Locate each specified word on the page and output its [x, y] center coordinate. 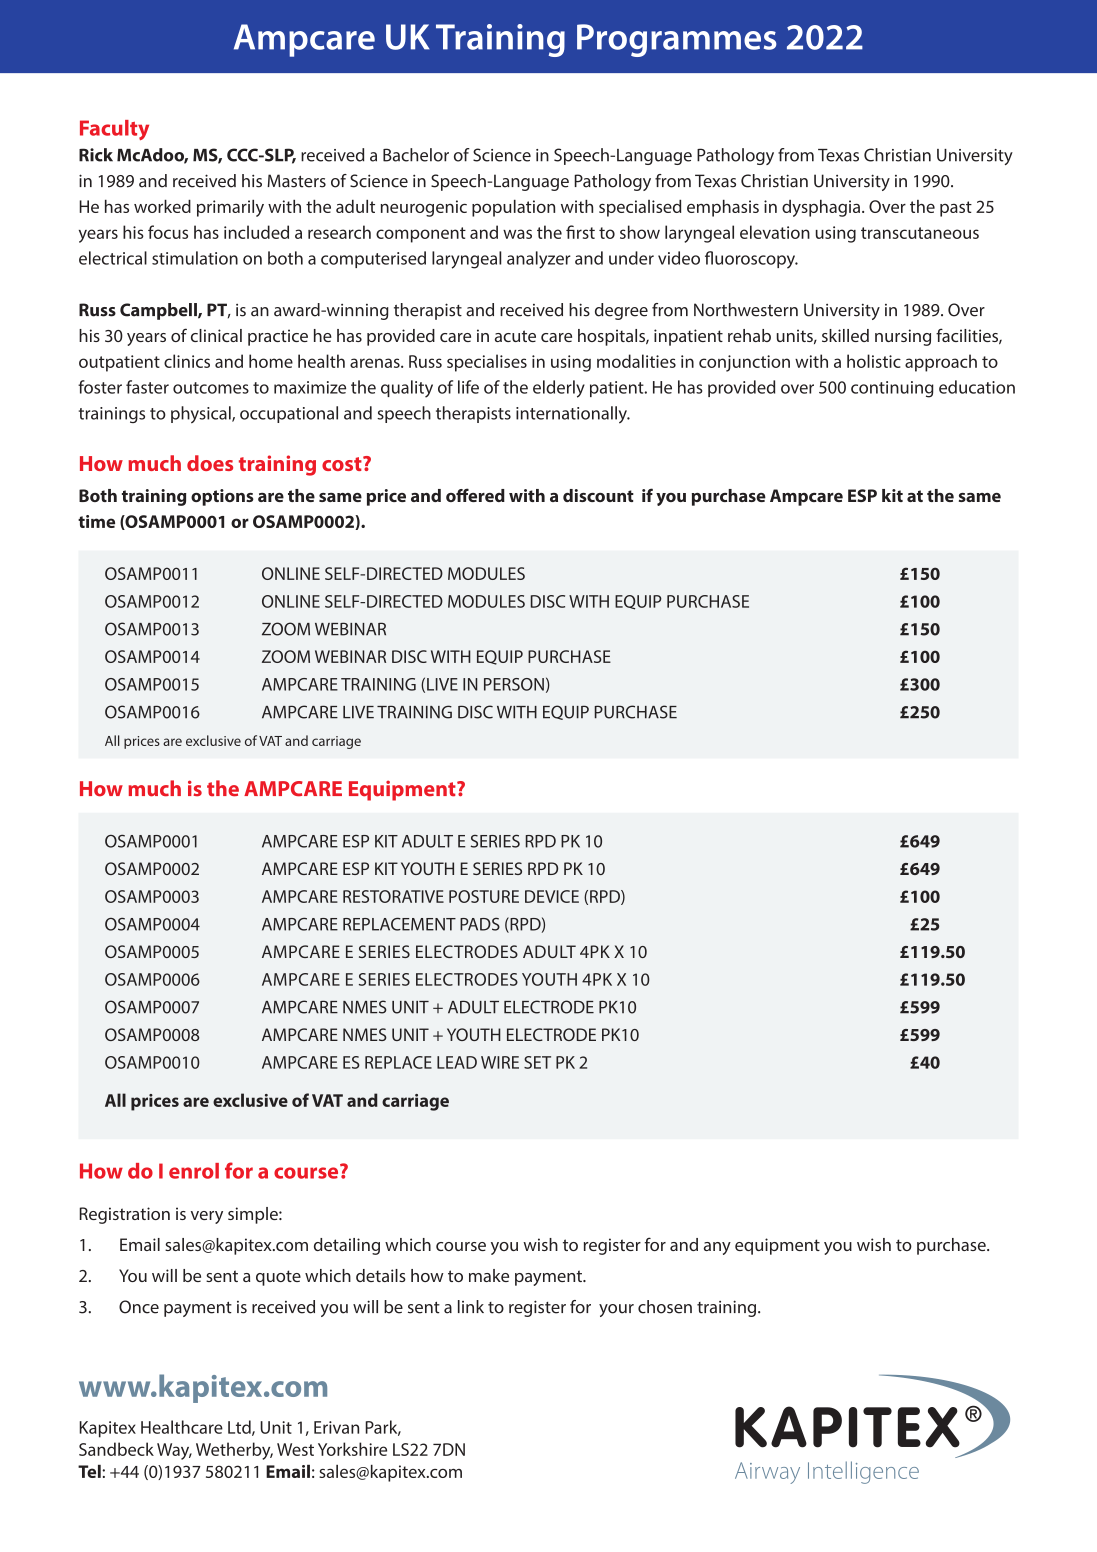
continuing [892, 389]
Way [174, 1451]
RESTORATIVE [393, 896]
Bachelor [416, 155]
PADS [480, 924]
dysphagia [821, 208]
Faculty [114, 130]
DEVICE [552, 896]
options [222, 497]
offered [475, 495]
